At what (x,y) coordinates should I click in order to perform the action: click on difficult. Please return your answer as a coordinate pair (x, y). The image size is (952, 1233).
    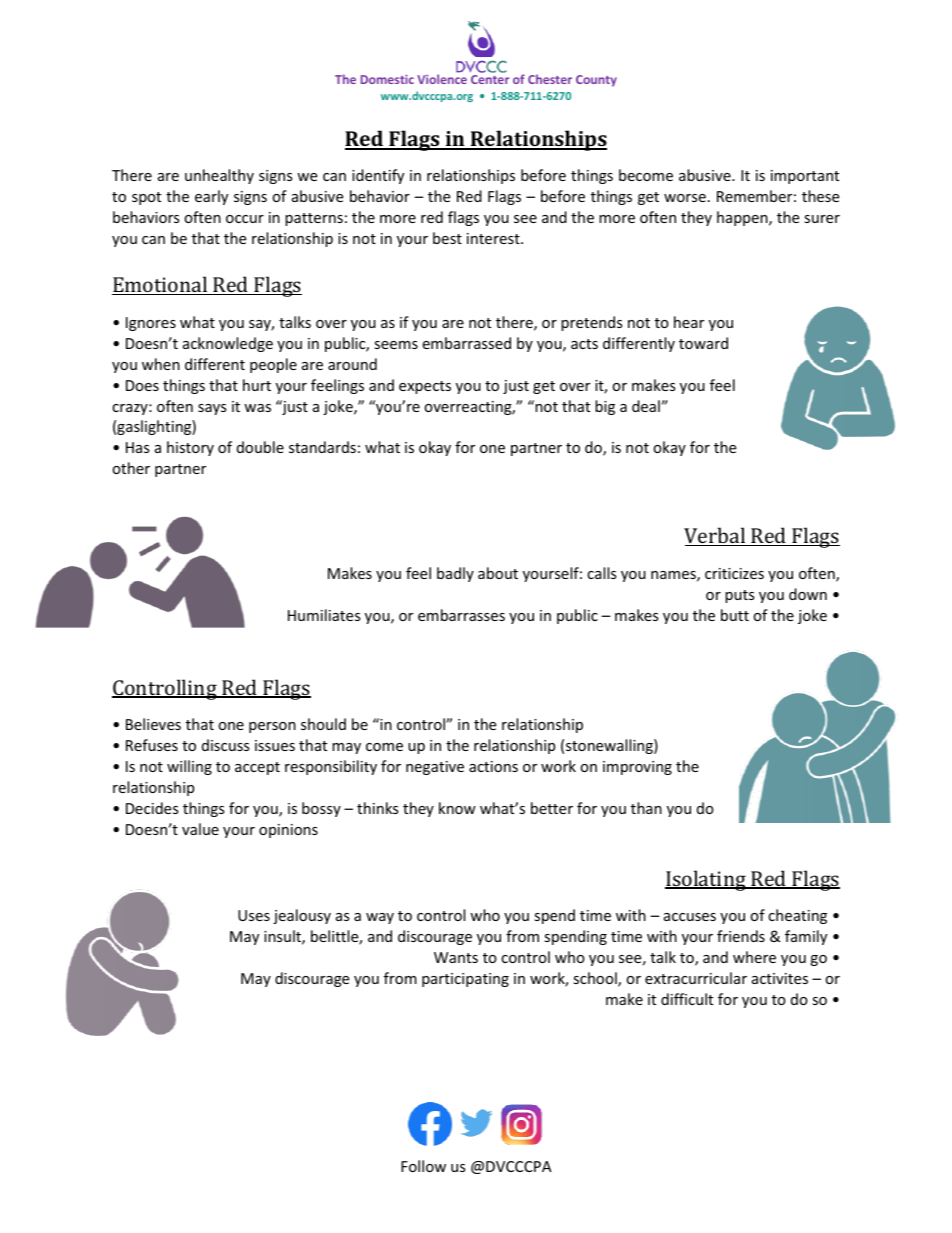
    Looking at the image, I should click on (687, 999).
